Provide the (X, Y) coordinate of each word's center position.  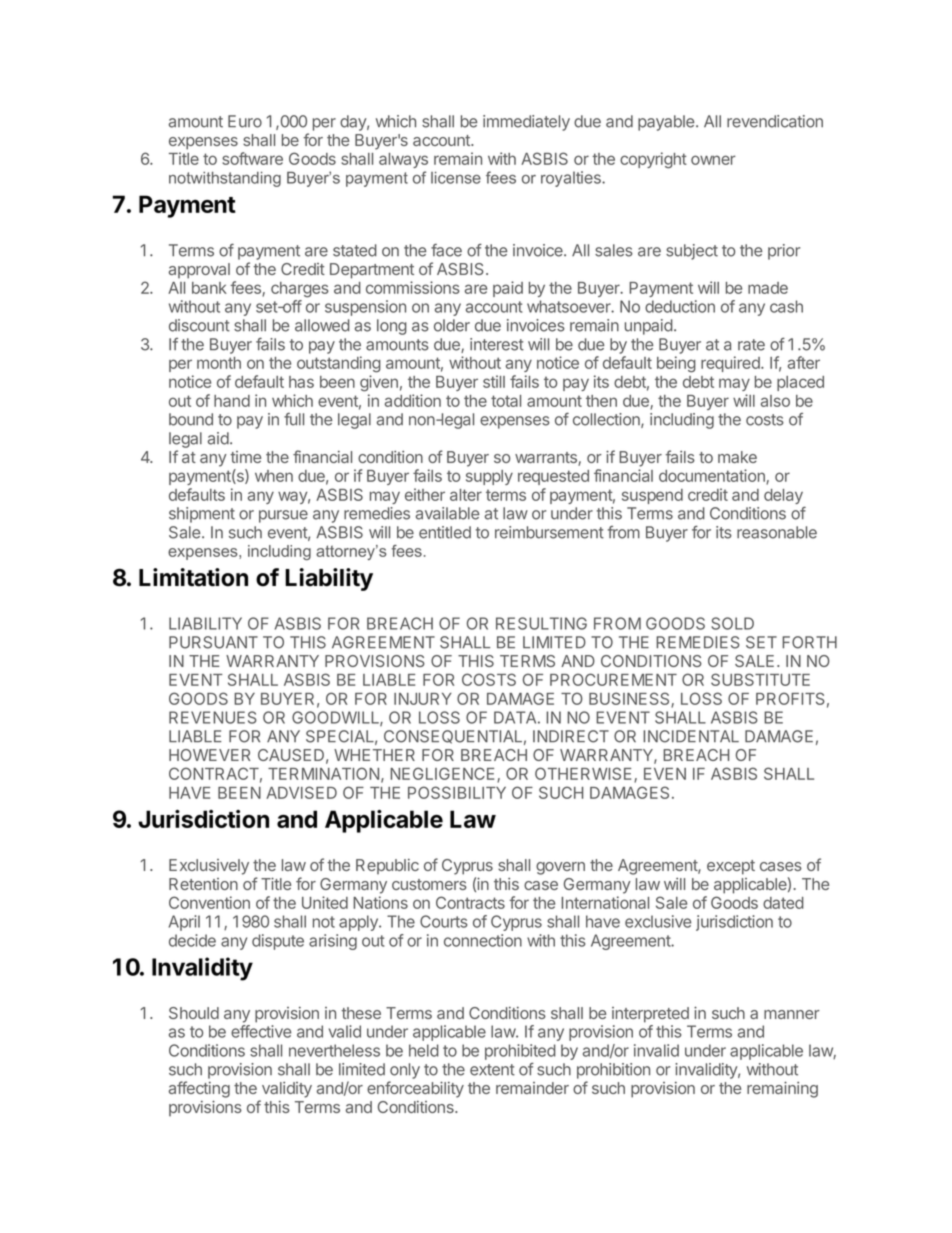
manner (792, 1014)
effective (261, 1031)
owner (713, 160)
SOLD (732, 623)
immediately (526, 123)
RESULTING (541, 623)
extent (492, 1070)
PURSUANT (213, 642)
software (252, 158)
